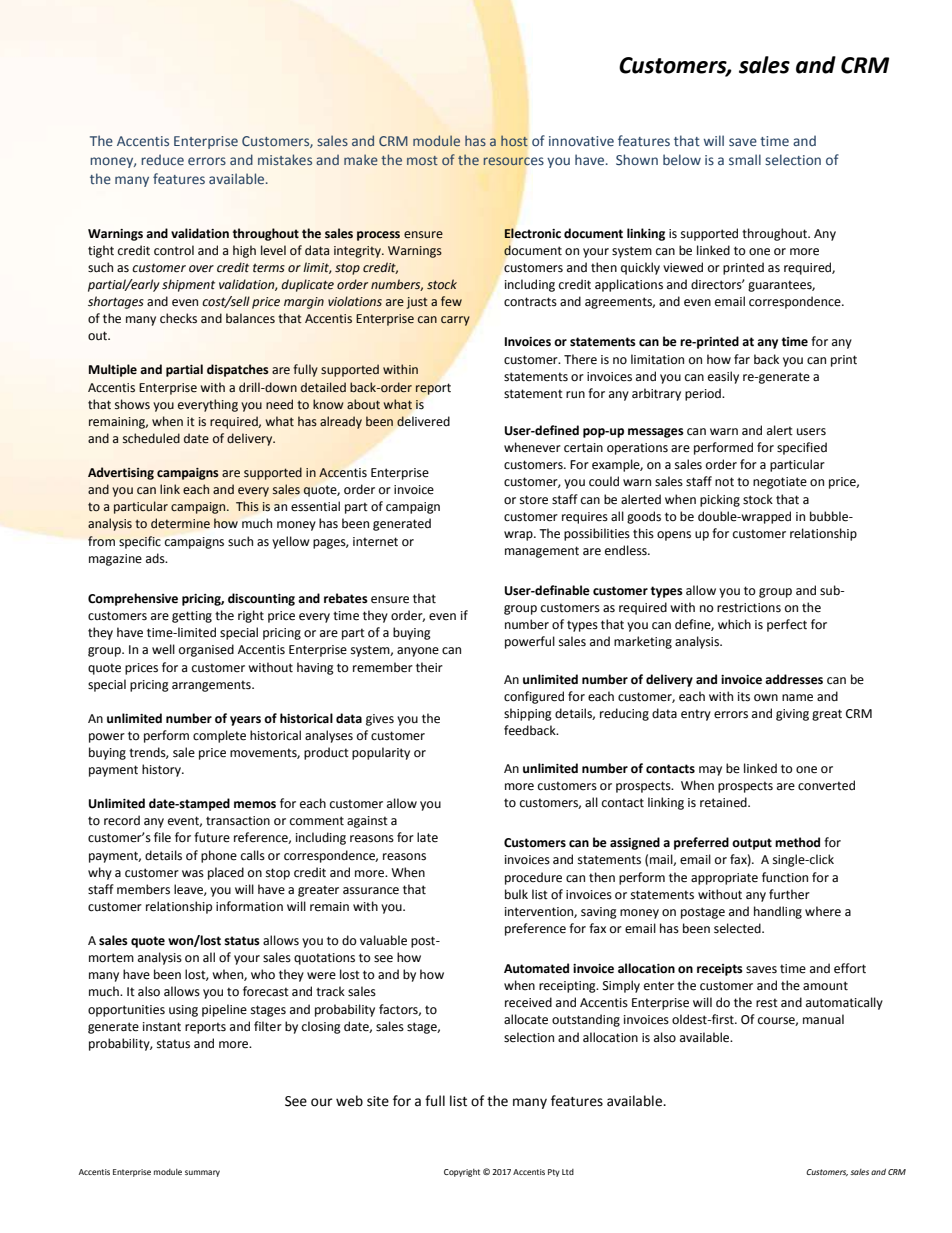  I want to click on summary, so click(202, 1173).
